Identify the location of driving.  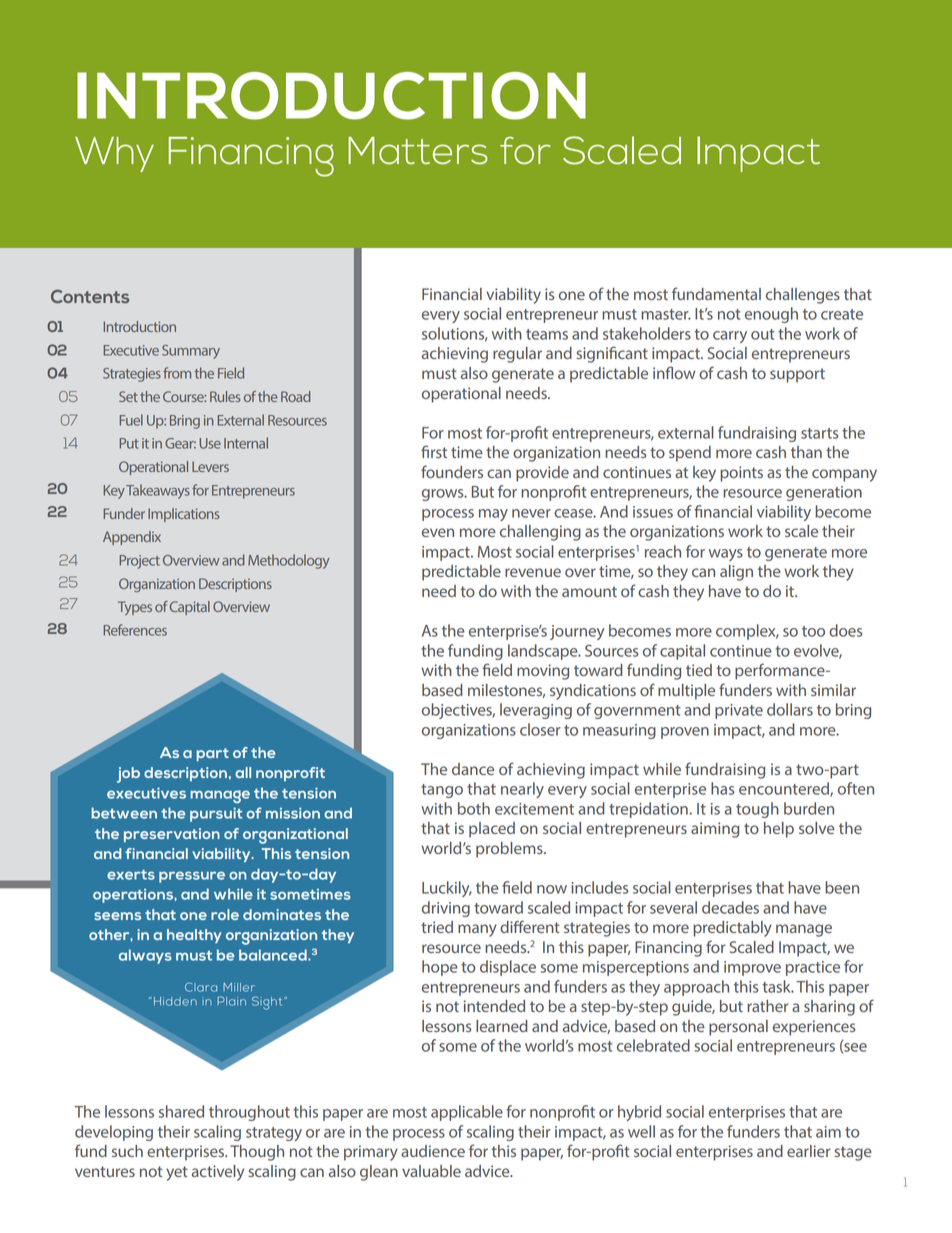
(446, 909).
